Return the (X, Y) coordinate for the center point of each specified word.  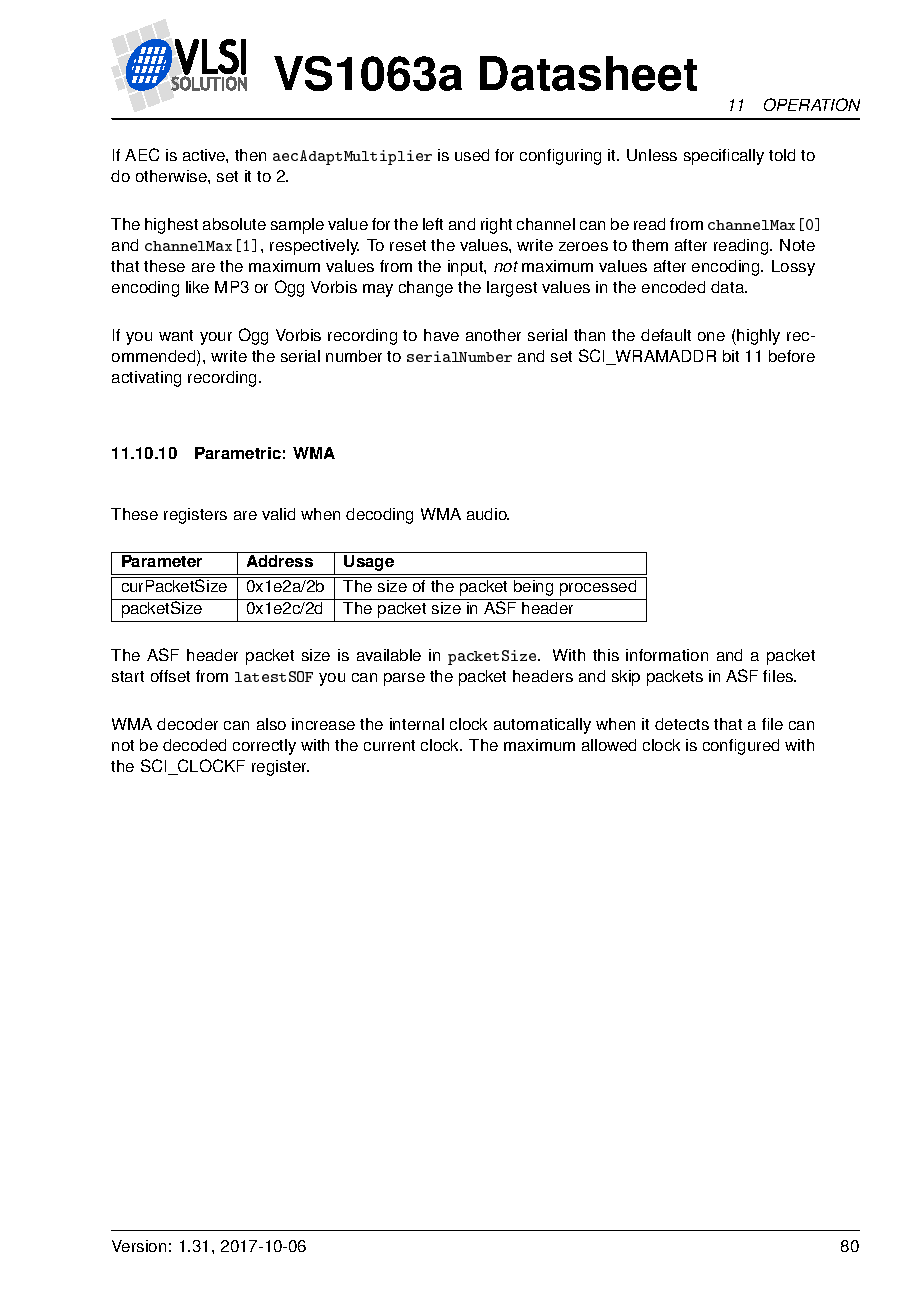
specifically (724, 157)
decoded (194, 745)
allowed (609, 745)
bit (731, 356)
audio (488, 514)
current (389, 745)
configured (741, 747)
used (472, 155)
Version (139, 1246)
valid (278, 514)
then (250, 155)
